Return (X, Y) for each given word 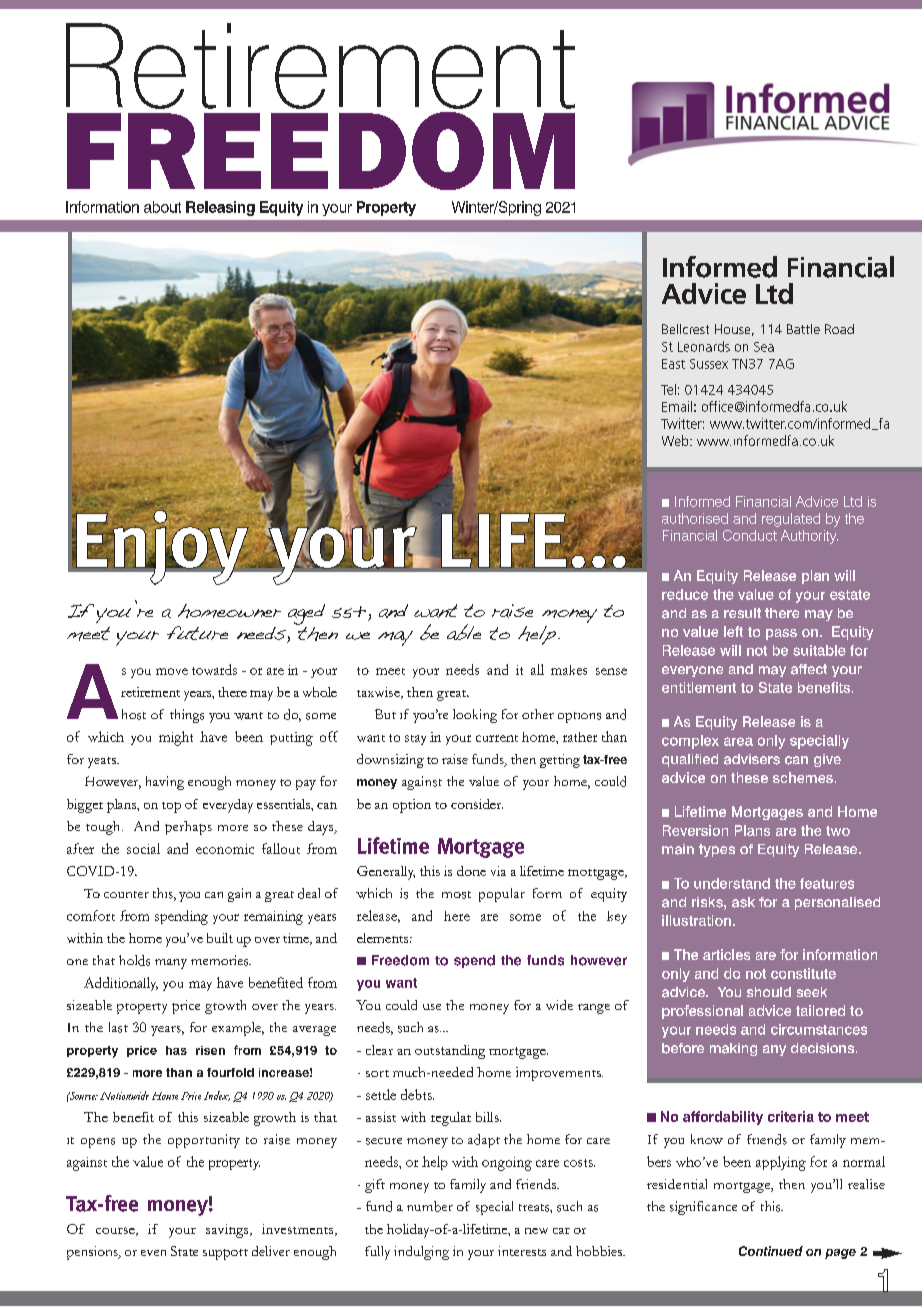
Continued (771, 1251)
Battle (803, 329)
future (197, 633)
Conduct (750, 535)
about (162, 207)
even (153, 1253)
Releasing (220, 208)
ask (743, 902)
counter (126, 894)
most (456, 895)
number (430, 1206)
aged (306, 614)
